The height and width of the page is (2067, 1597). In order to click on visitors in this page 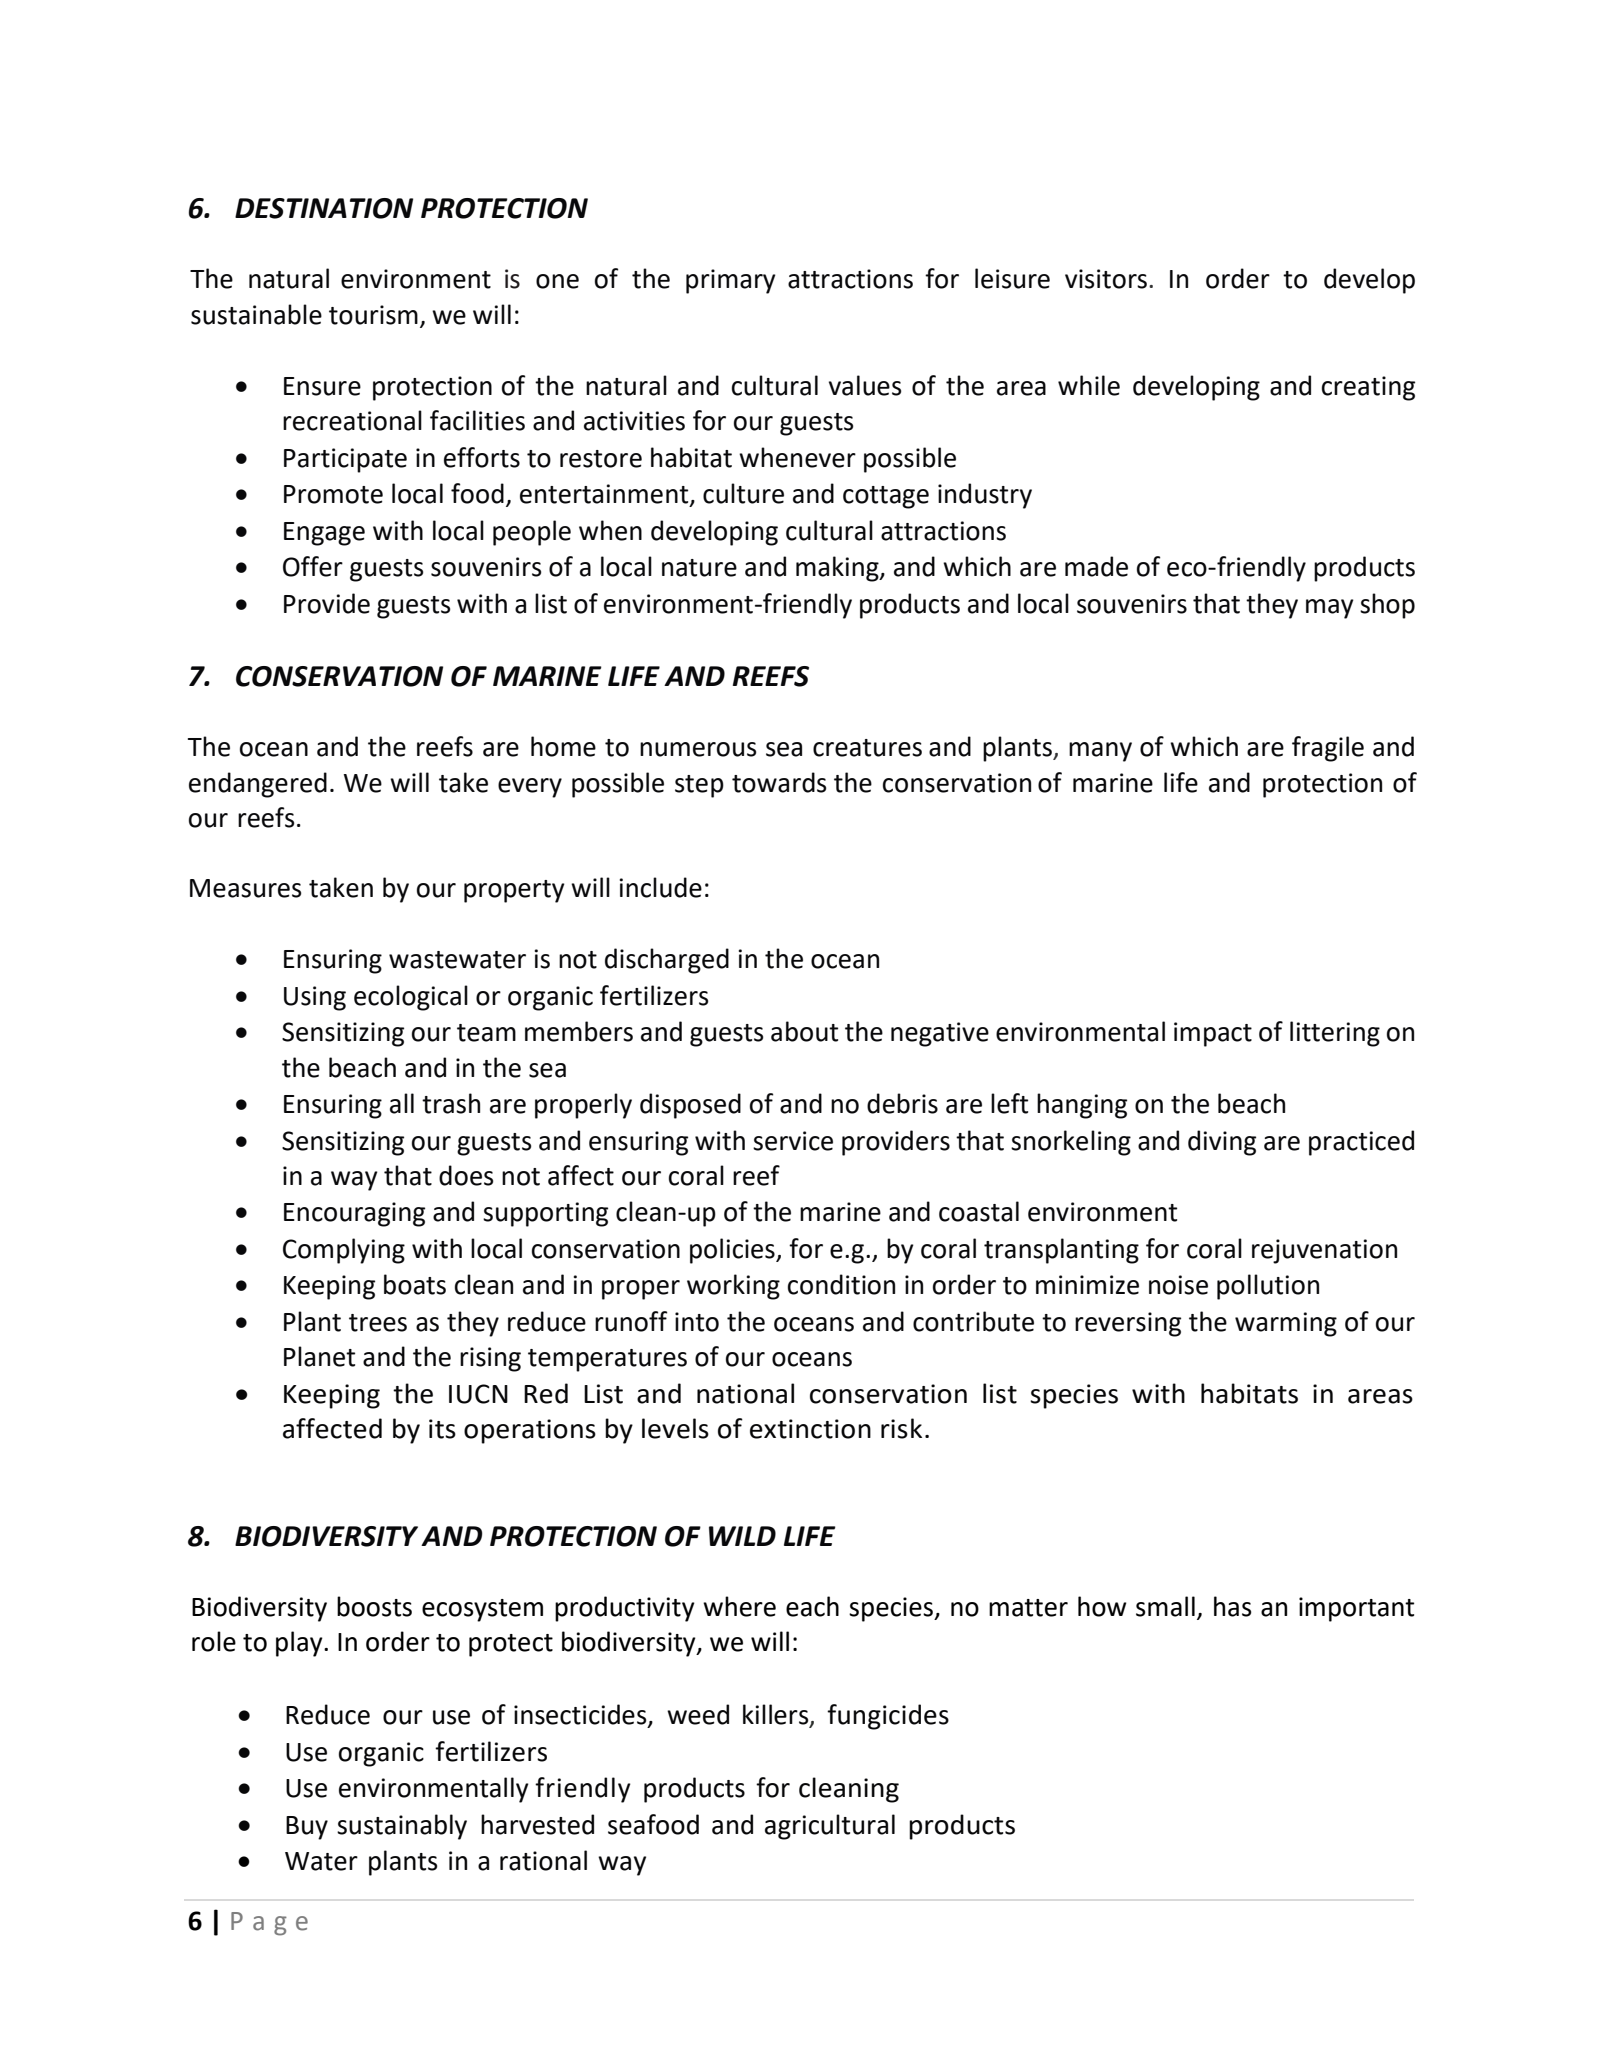, I will do `click(1107, 279)`.
